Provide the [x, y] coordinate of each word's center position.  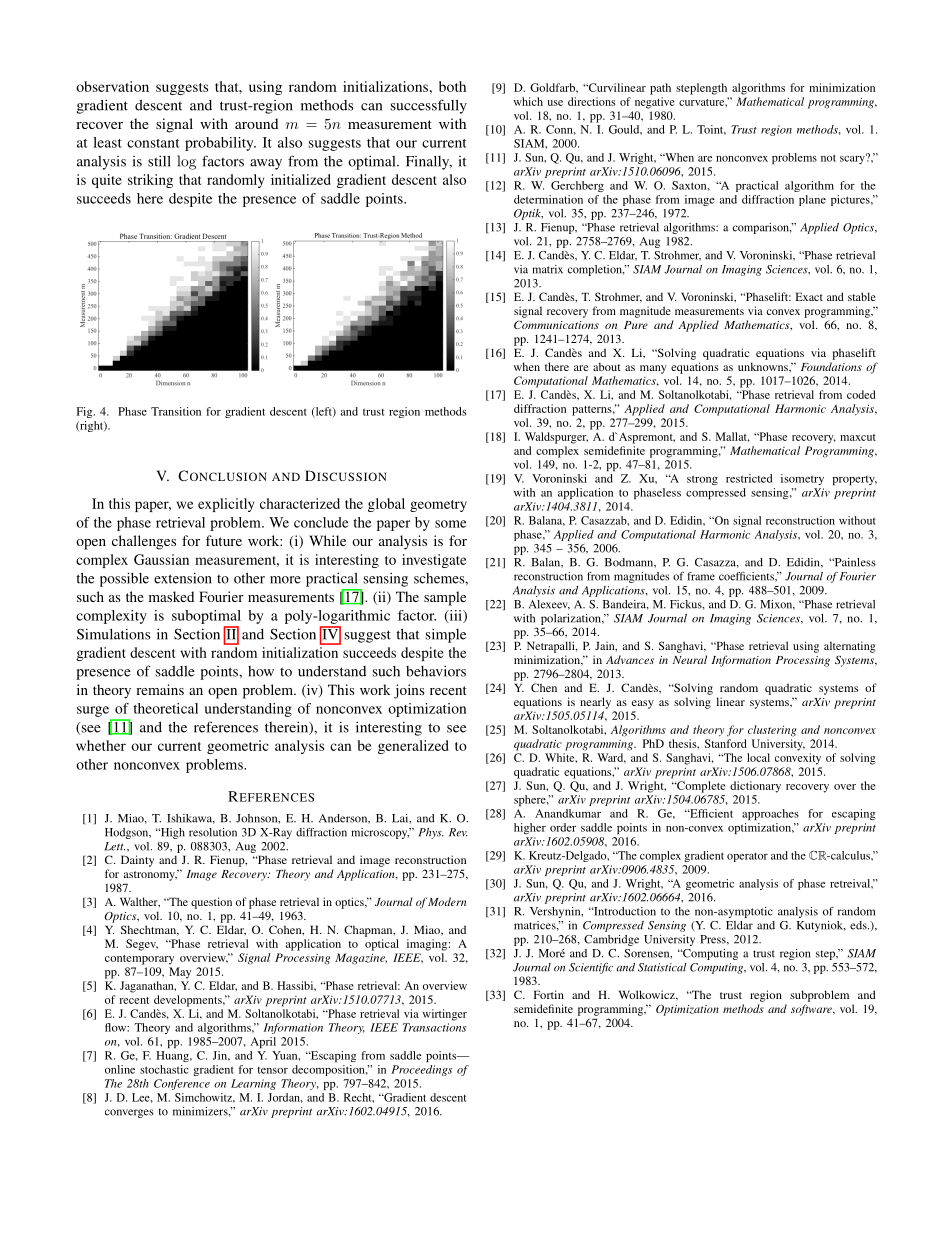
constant [153, 143]
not [828, 158]
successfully [429, 106]
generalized [413, 747]
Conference [182, 1084]
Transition [176, 411]
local [758, 757]
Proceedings [422, 1070]
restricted [749, 478]
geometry [438, 506]
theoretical [165, 708]
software [812, 1010]
